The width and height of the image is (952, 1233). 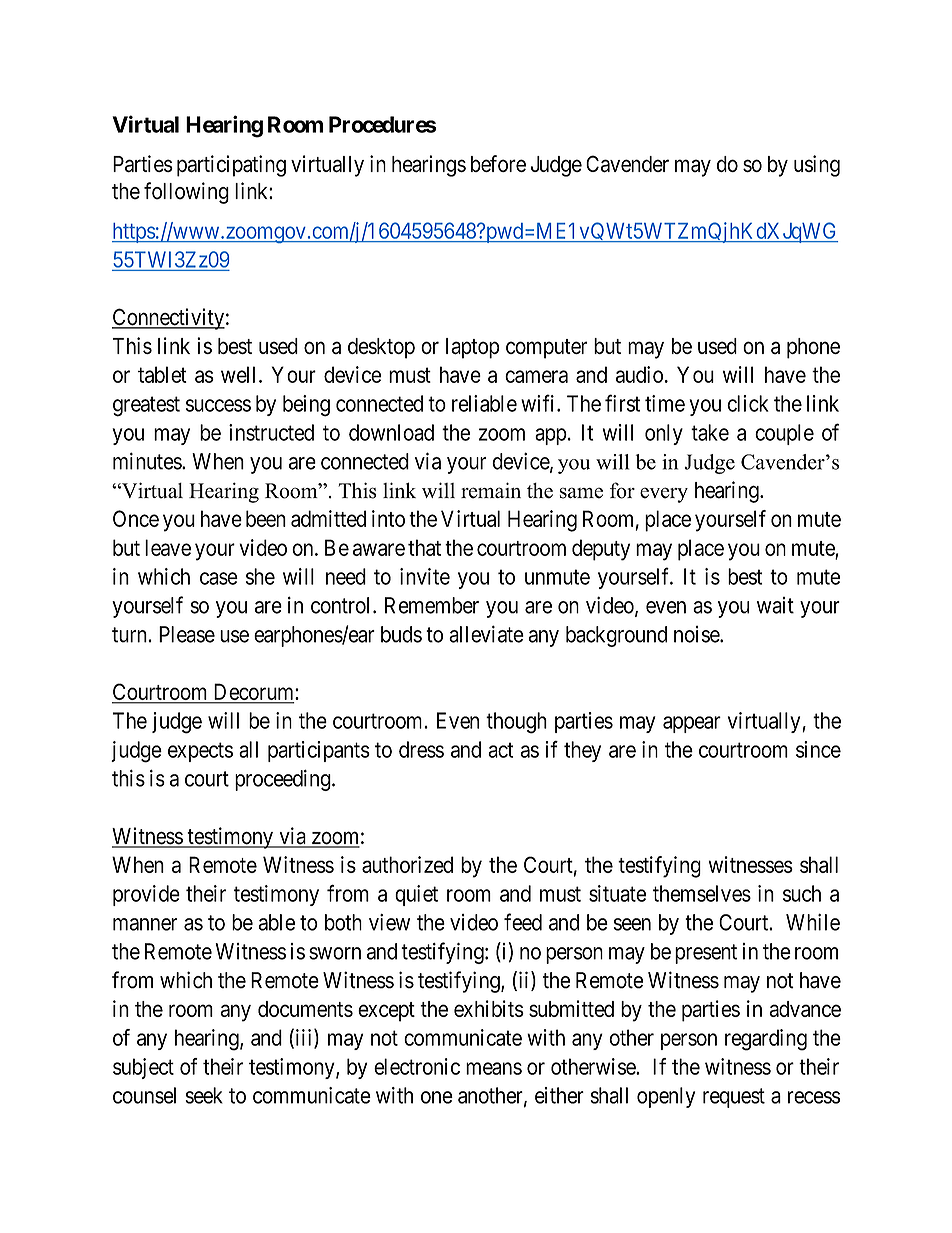 What do you see at coordinates (186, 193) in the image?
I see `following` at bounding box center [186, 193].
